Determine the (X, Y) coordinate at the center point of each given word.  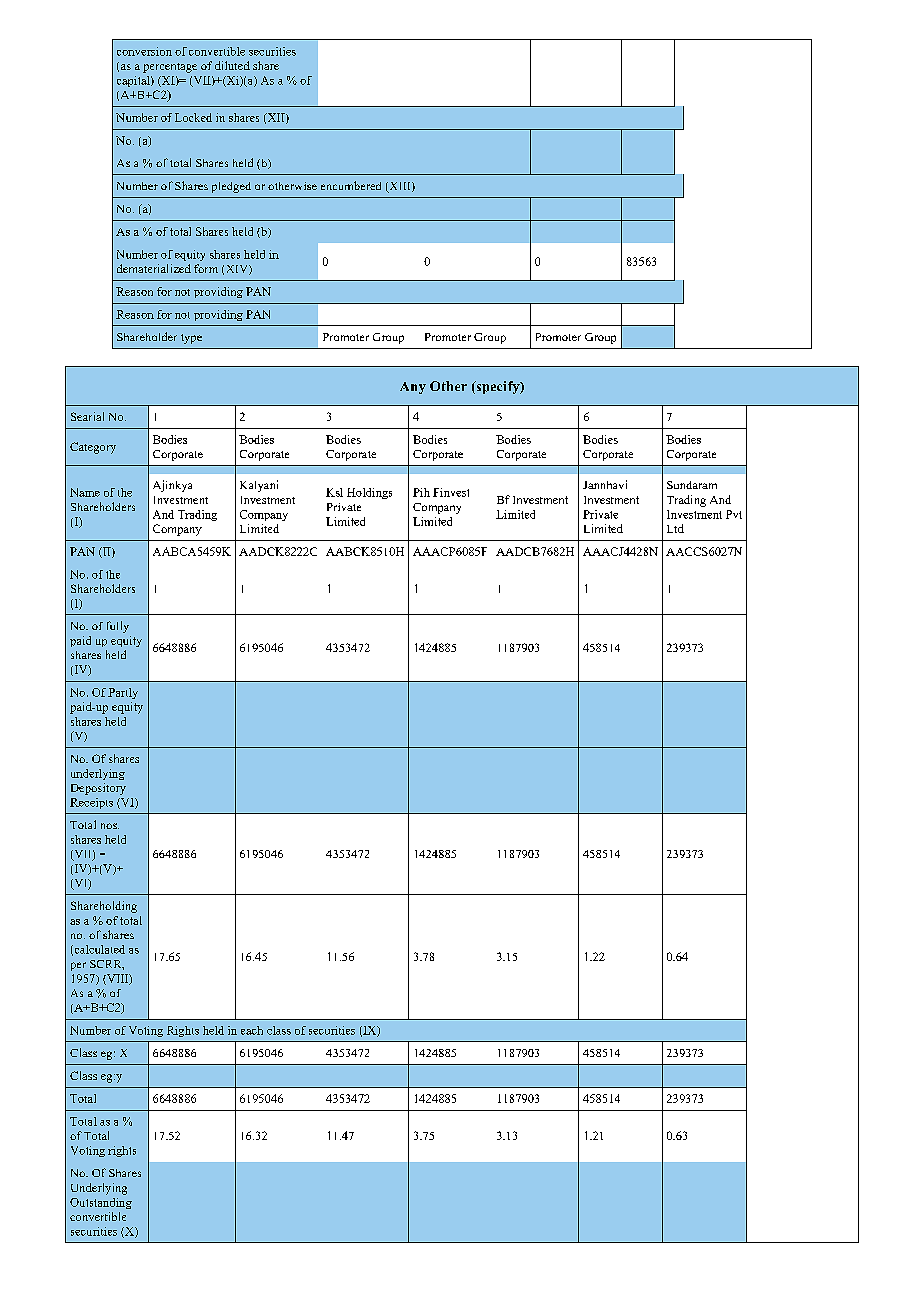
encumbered (351, 185)
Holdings (369, 493)
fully (118, 627)
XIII (400, 187)
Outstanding (101, 1203)
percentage (170, 68)
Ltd (675, 528)
